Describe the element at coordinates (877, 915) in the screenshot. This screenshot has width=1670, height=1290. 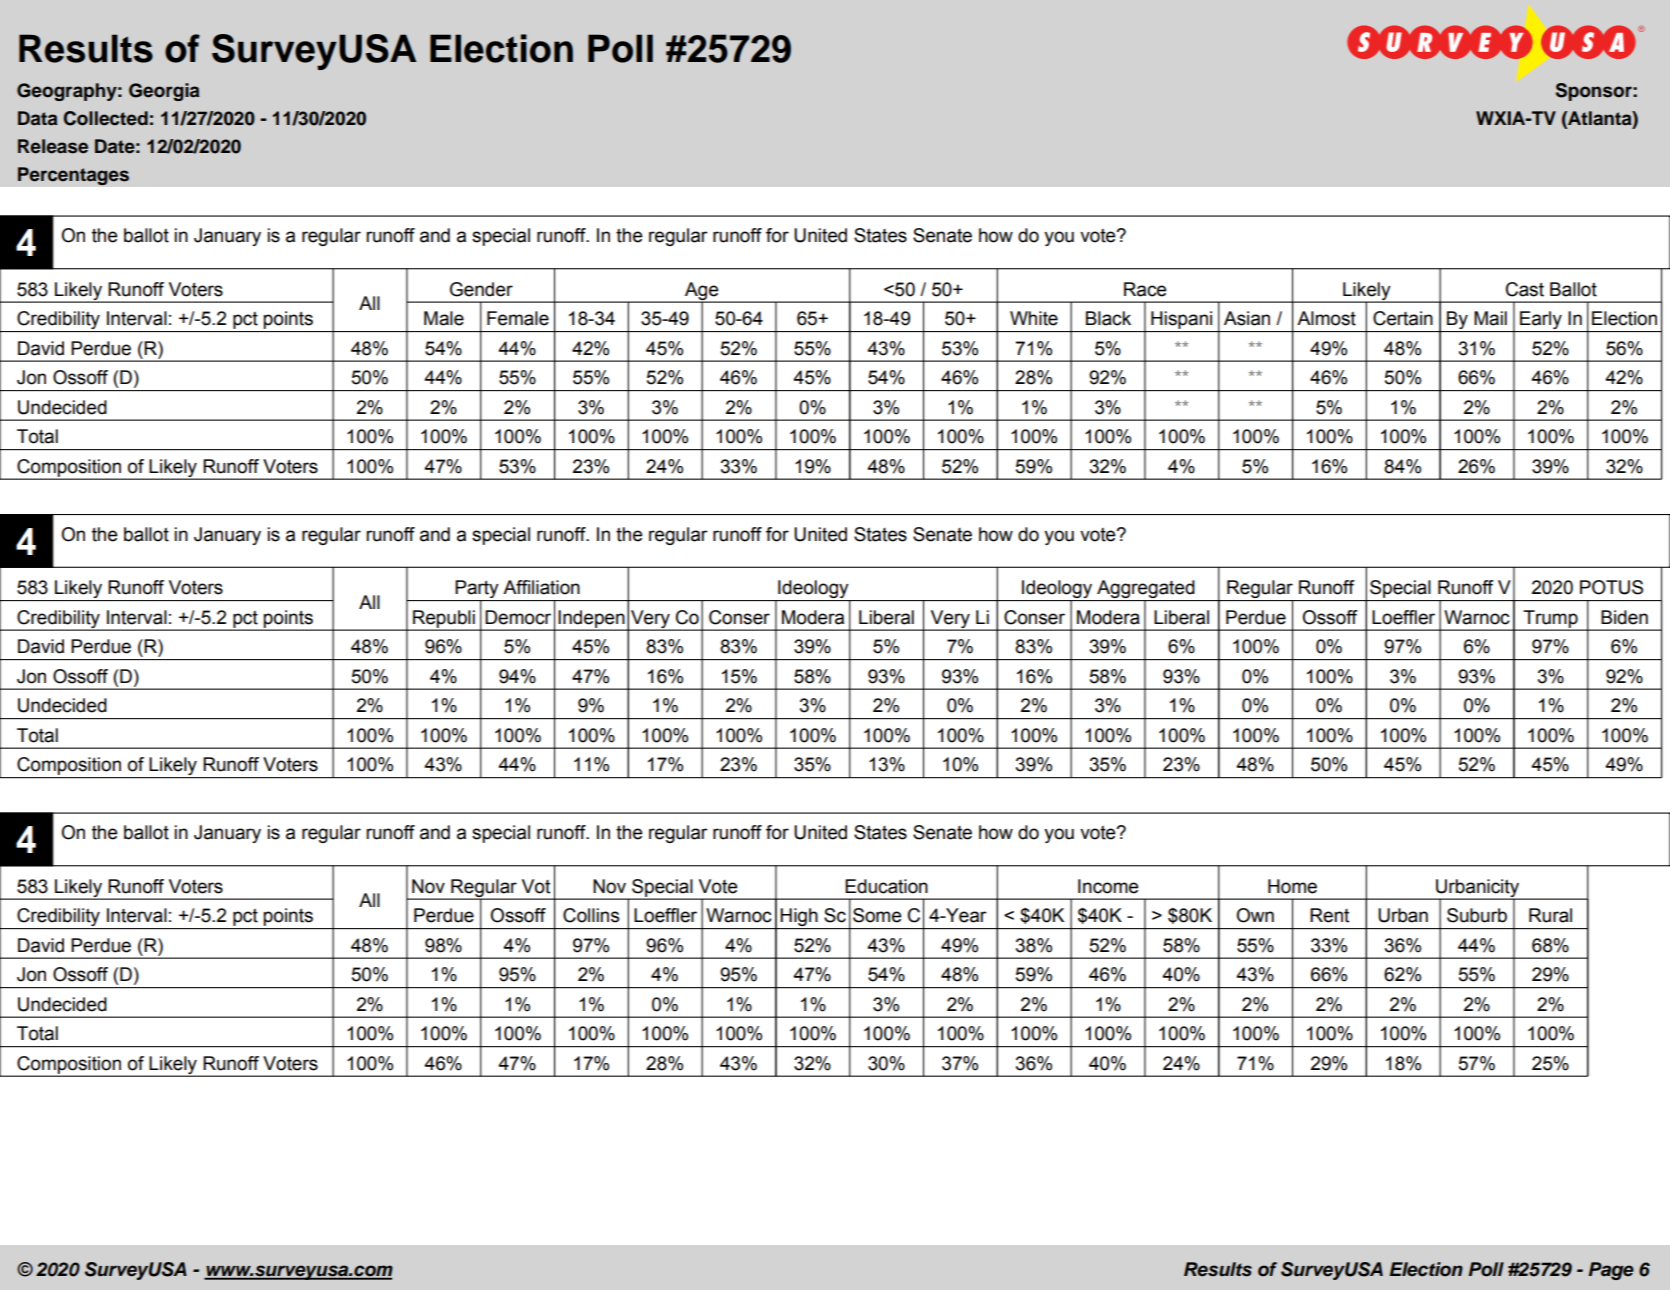
I see `Some` at that location.
